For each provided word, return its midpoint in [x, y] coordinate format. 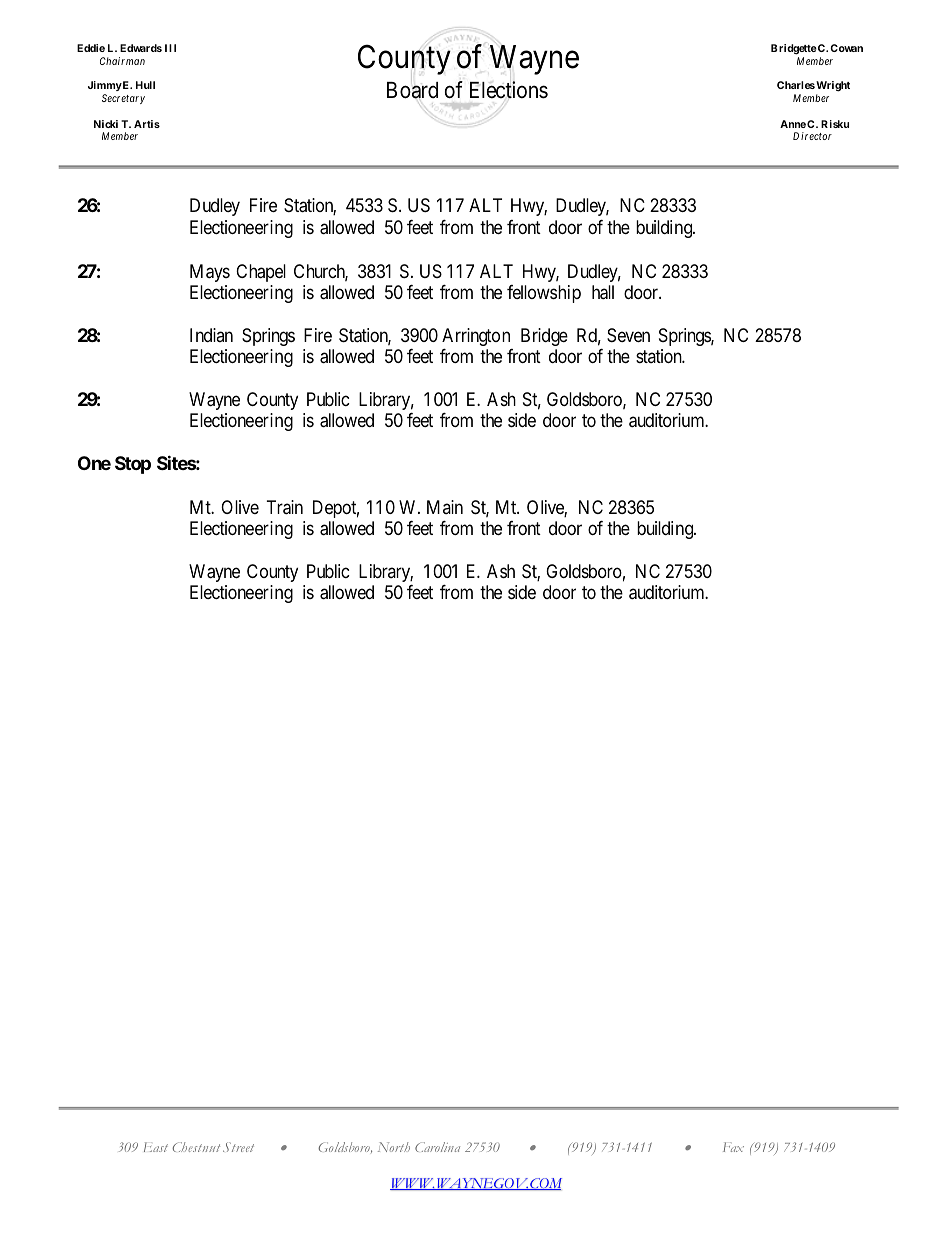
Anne [793, 124]
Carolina [437, 1147]
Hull [145, 85]
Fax [733, 1147]
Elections [509, 90]
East [156, 1147]
